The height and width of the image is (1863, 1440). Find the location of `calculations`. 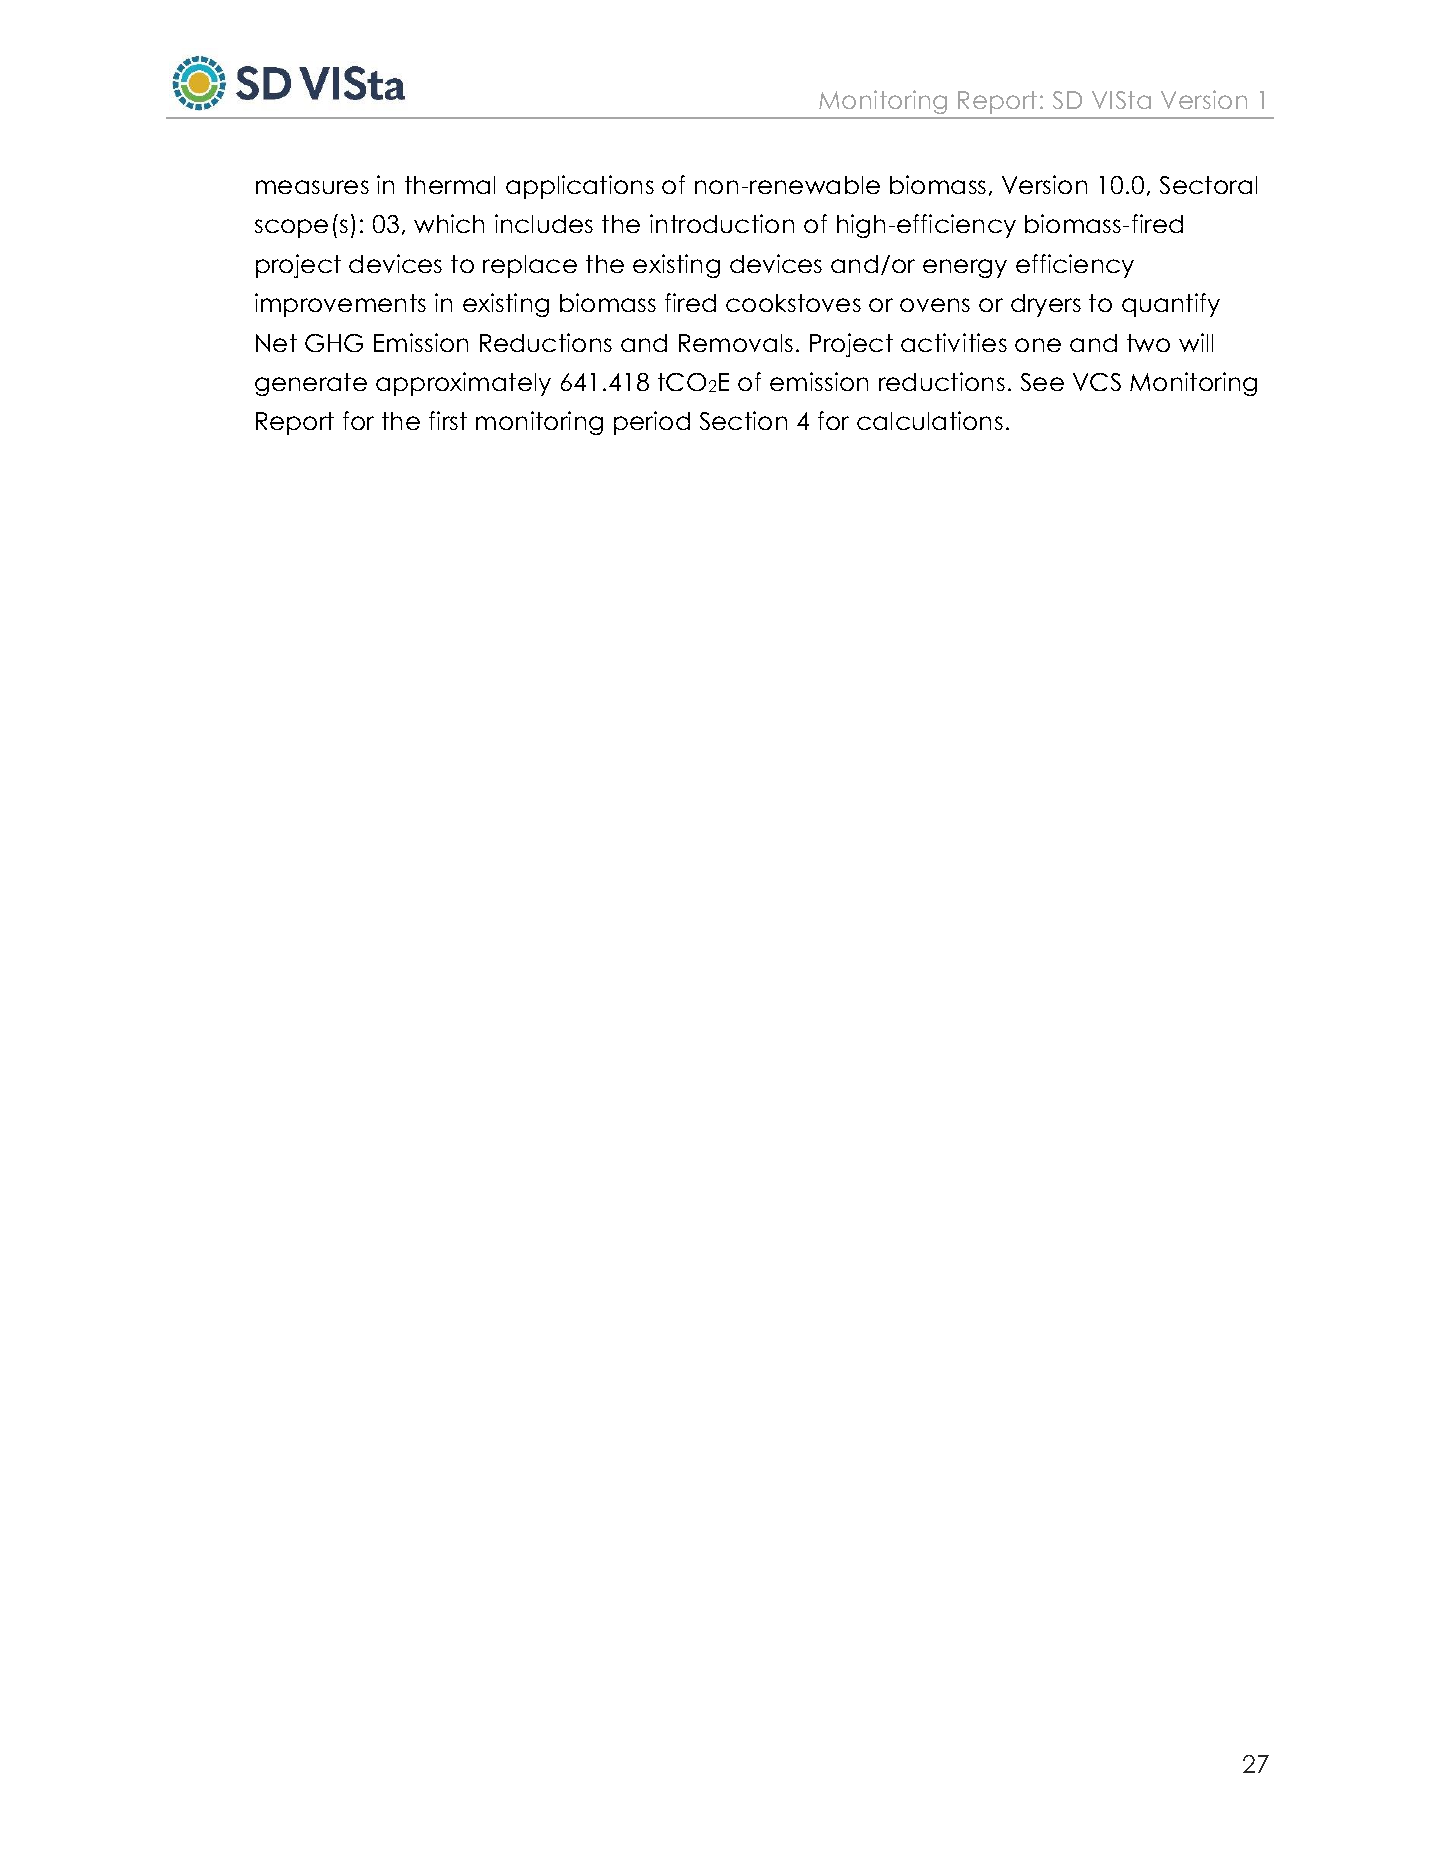

calculations is located at coordinates (930, 420).
